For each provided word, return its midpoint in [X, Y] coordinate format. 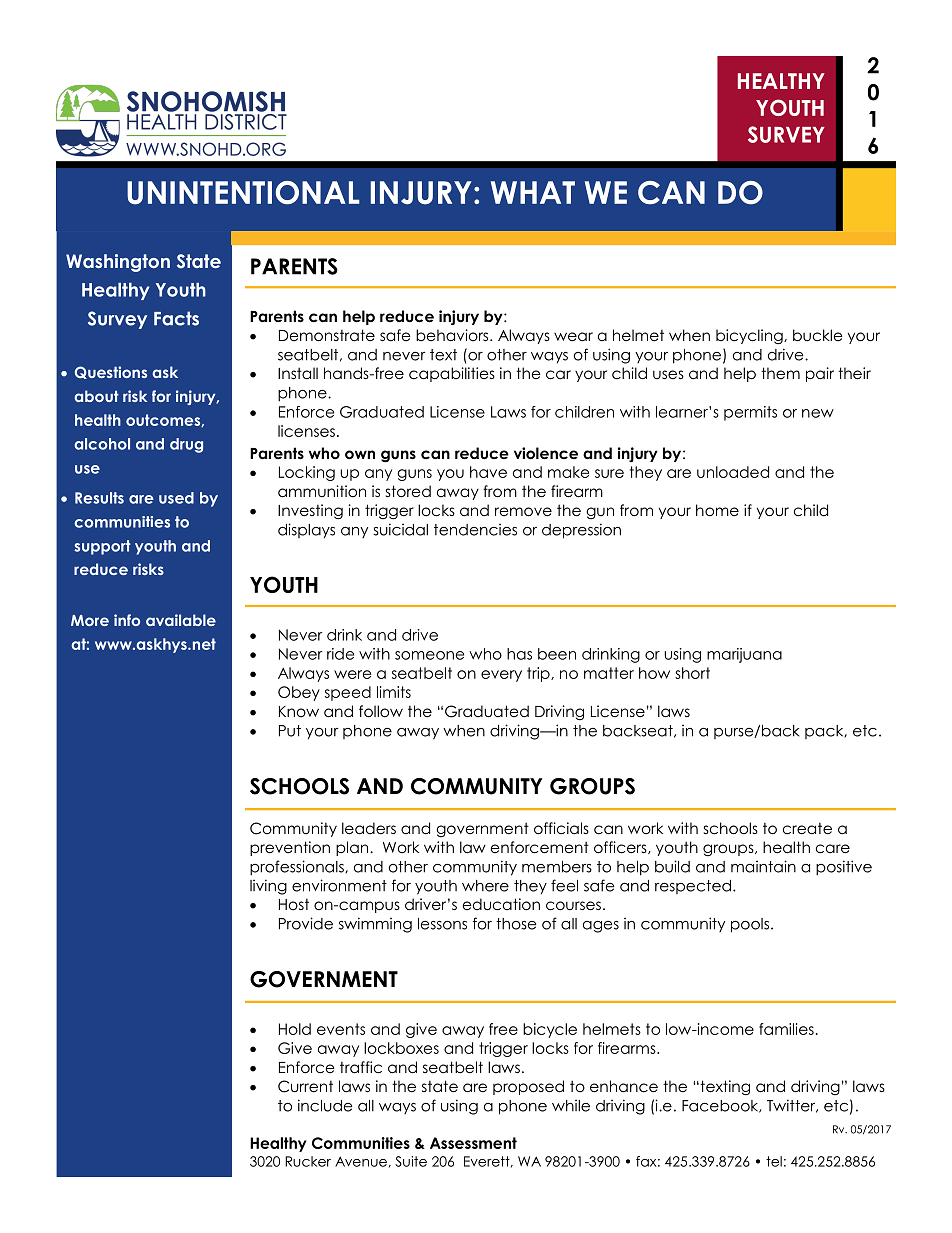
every [501, 676]
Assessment [473, 1143]
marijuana [744, 655]
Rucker [308, 1161]
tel [774, 1161]
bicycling [750, 337]
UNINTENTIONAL [243, 193]
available [181, 620]
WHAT [533, 192]
